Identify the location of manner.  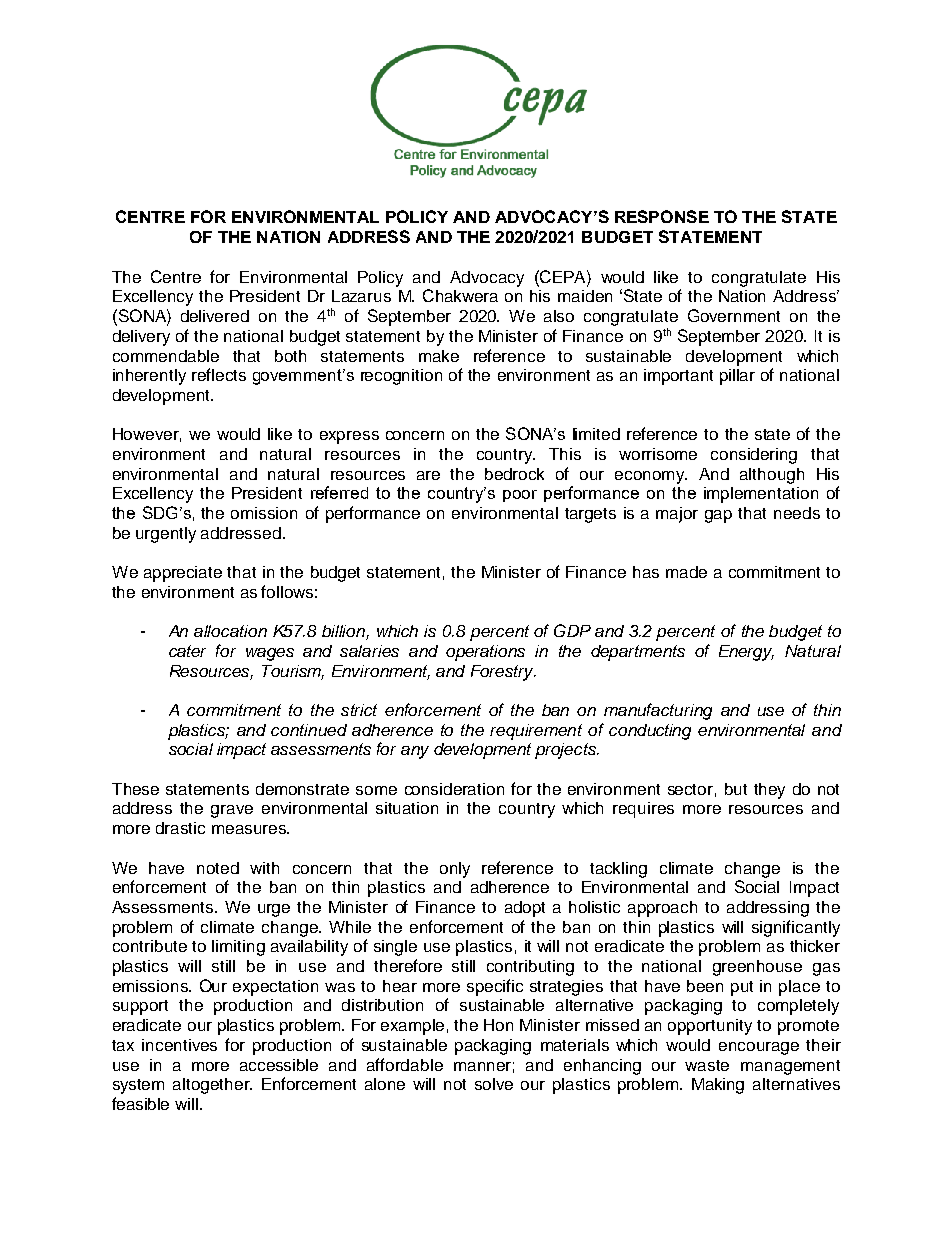
(482, 1066).
